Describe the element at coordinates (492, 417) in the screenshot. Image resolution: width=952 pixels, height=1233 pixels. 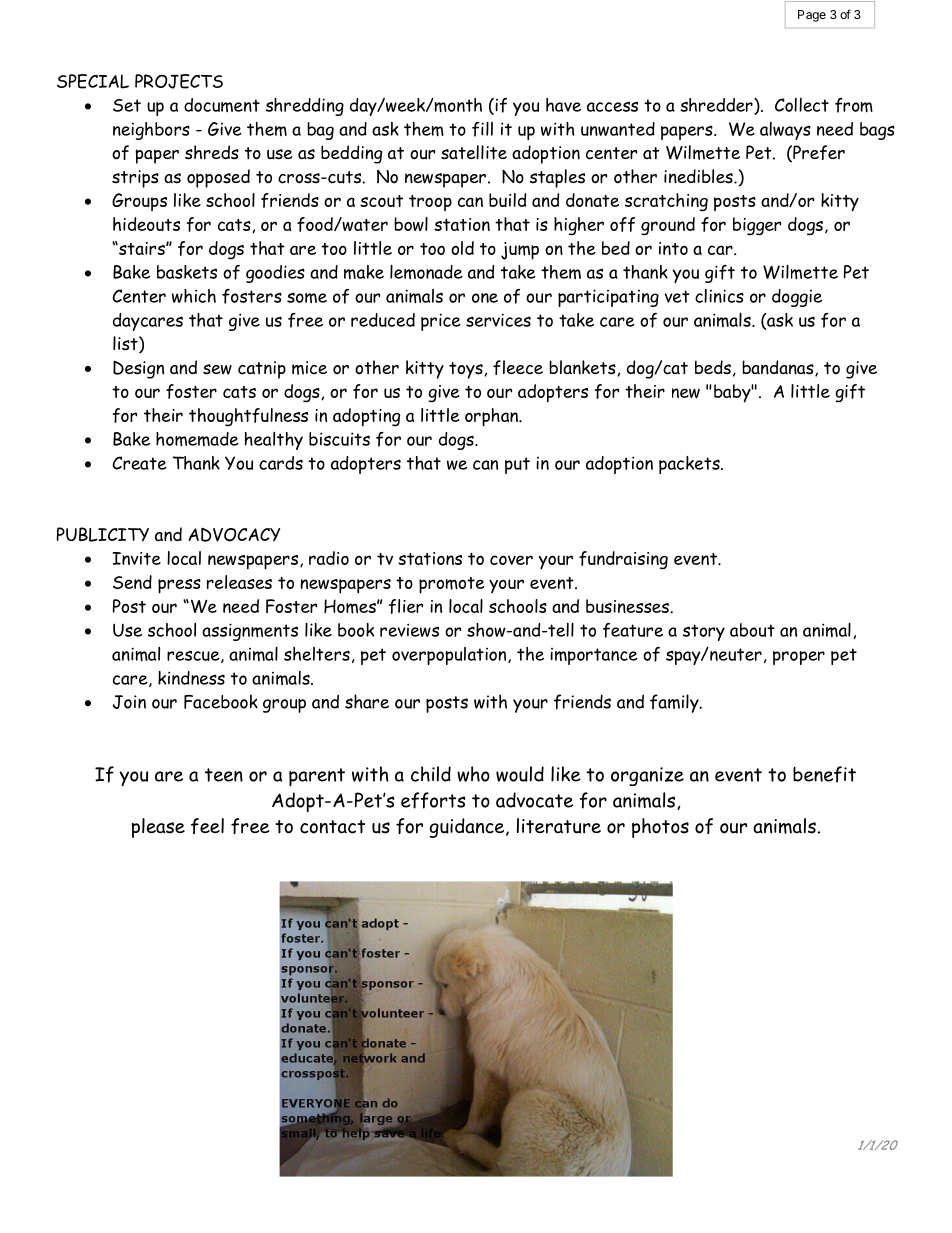
I see `orphan` at that location.
